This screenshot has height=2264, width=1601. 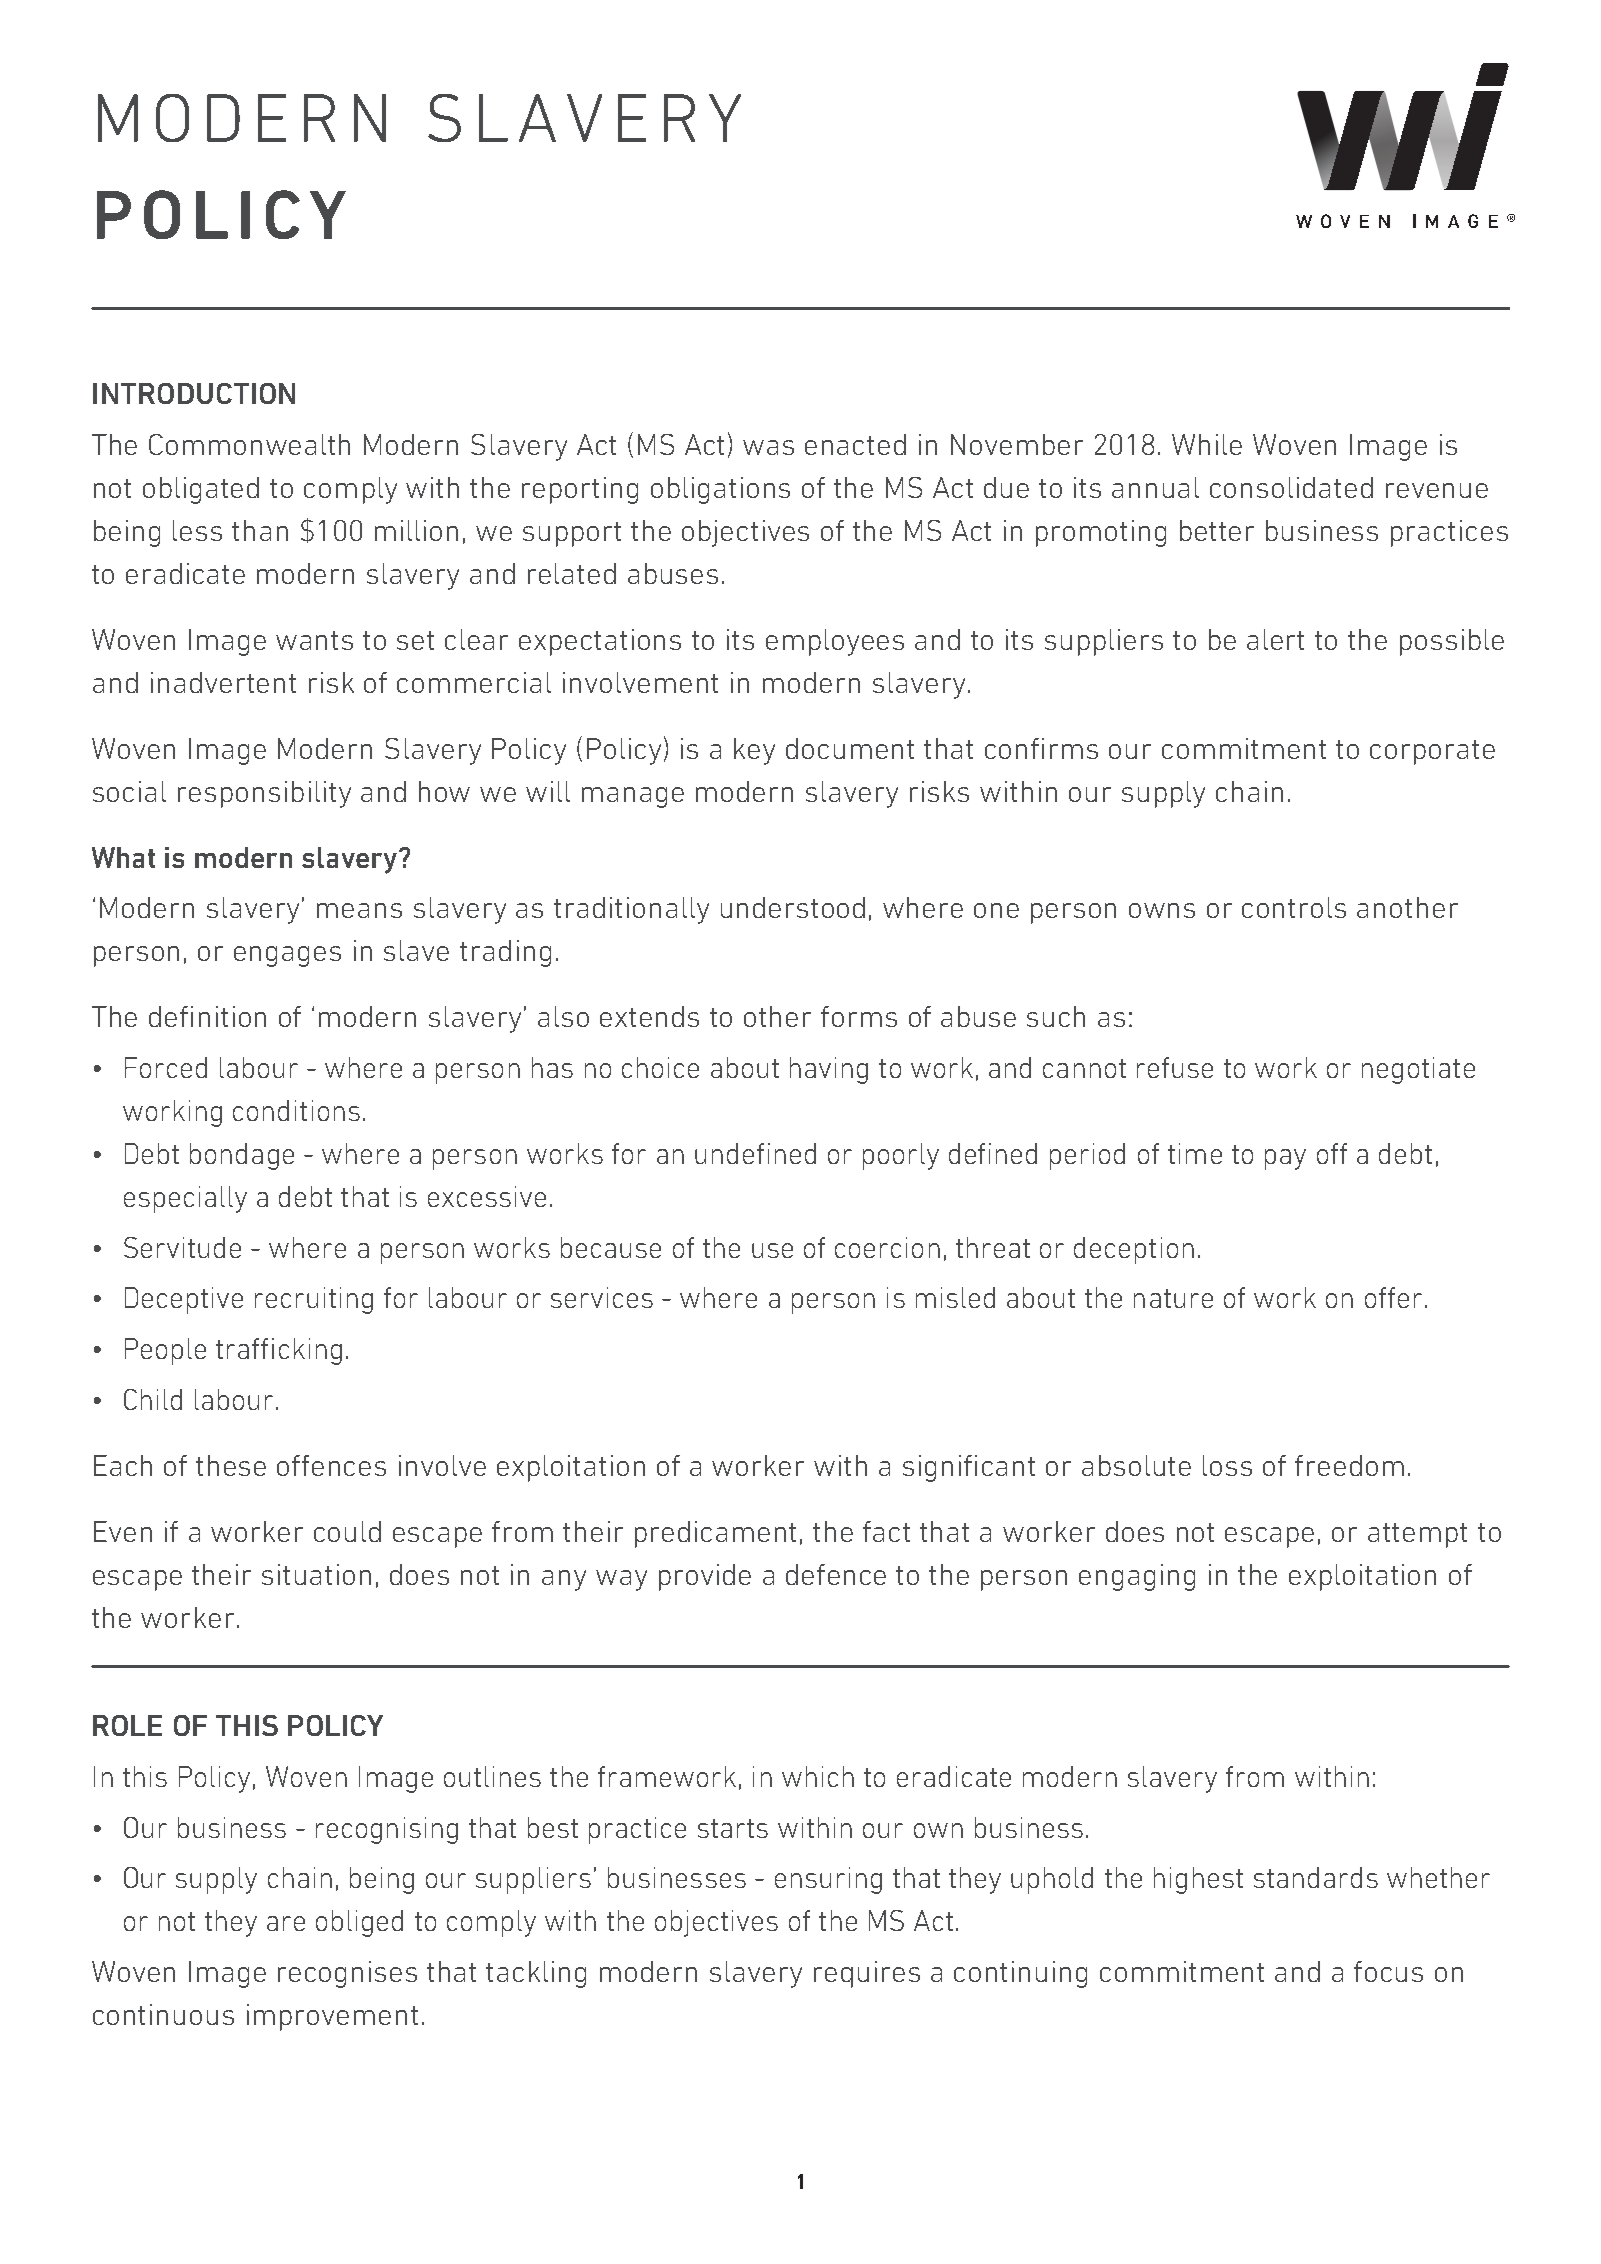 What do you see at coordinates (347, 1974) in the screenshot?
I see `recognises` at bounding box center [347, 1974].
